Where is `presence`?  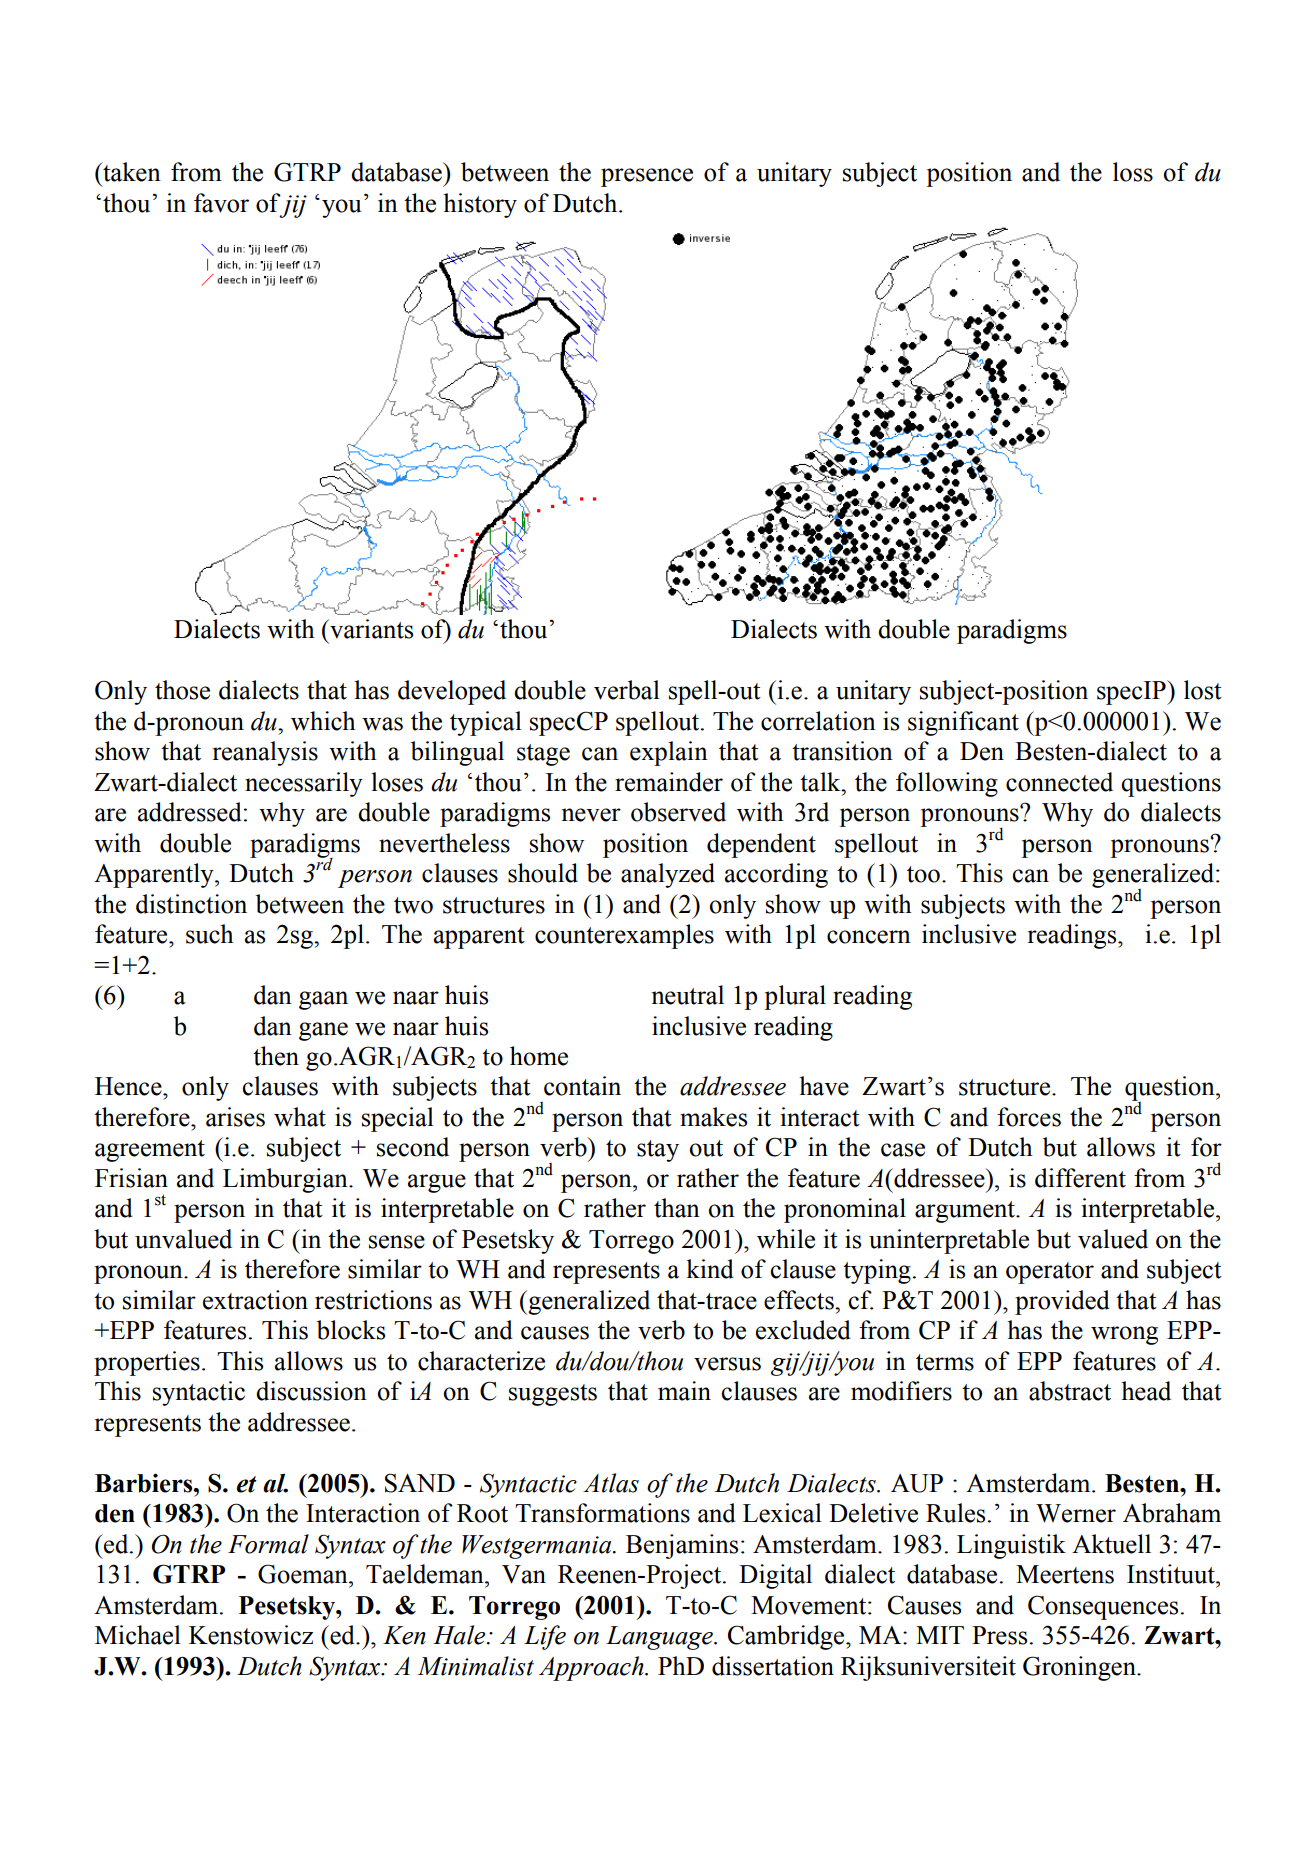
presence is located at coordinates (647, 177).
